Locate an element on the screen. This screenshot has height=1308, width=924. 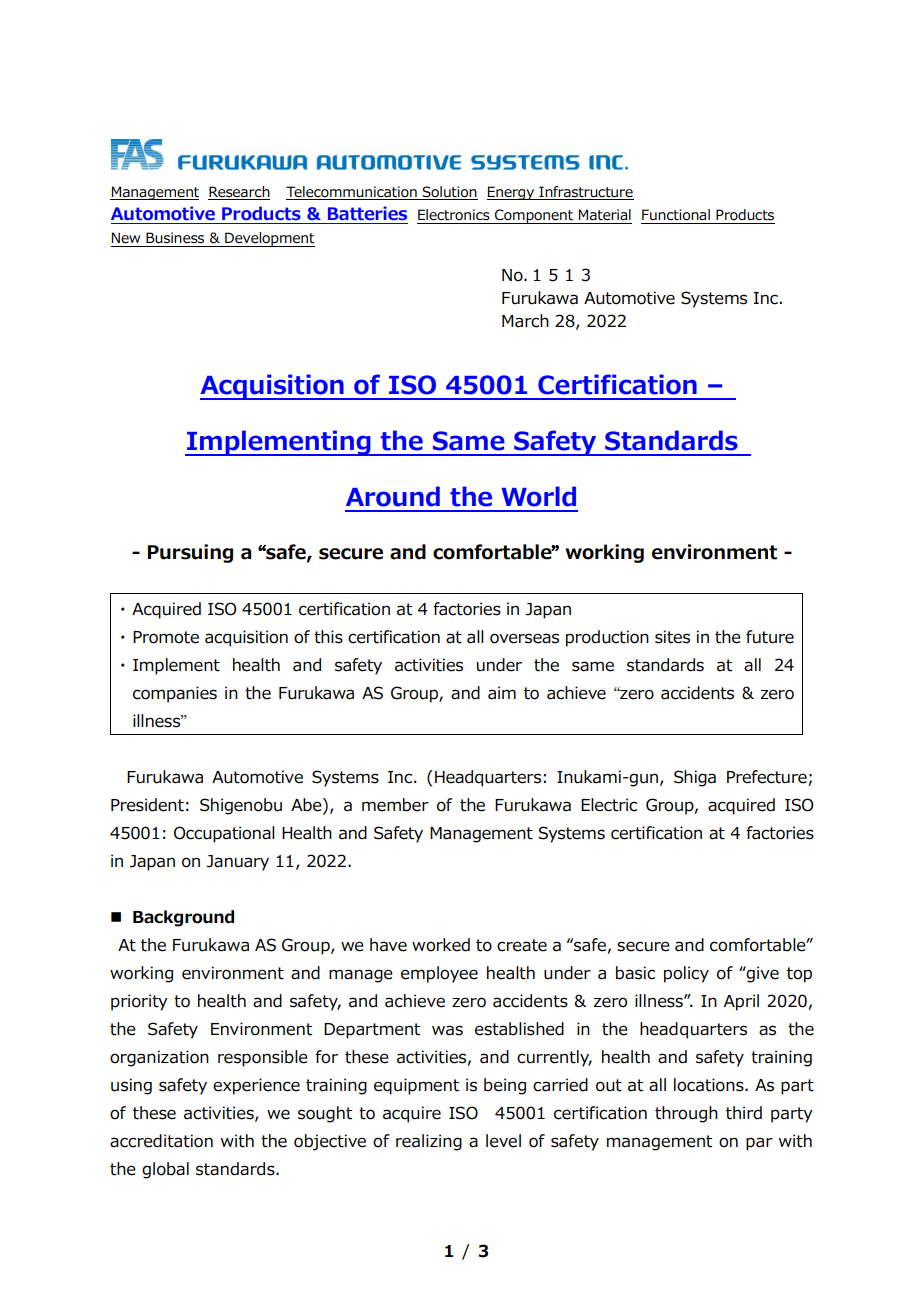
Business is located at coordinates (175, 238).
